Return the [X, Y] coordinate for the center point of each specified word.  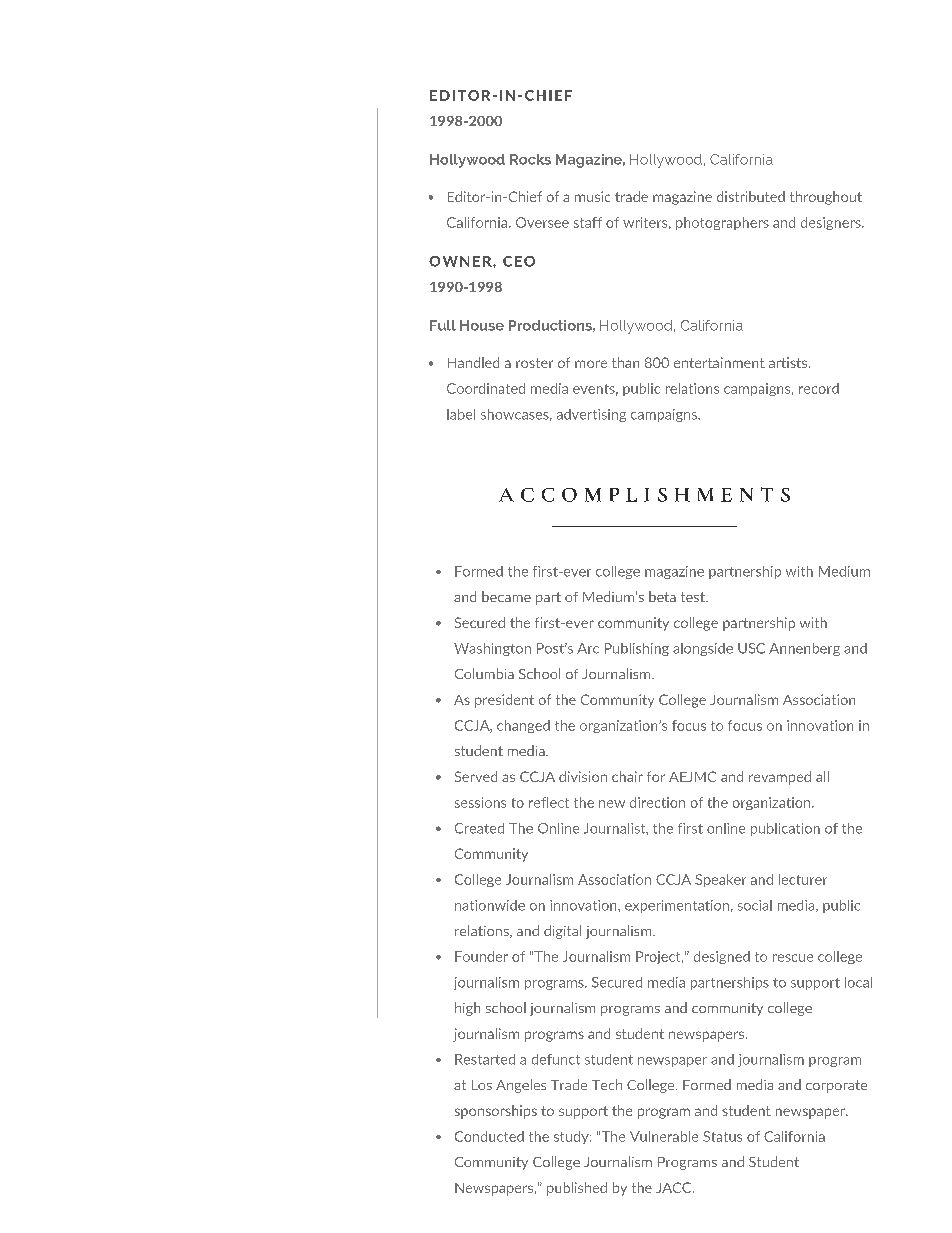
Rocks [530, 159]
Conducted [489, 1136]
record [819, 388]
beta [662, 596]
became [506, 596]
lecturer [803, 879]
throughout [826, 198]
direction [657, 802]
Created [479, 828]
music [592, 196]
